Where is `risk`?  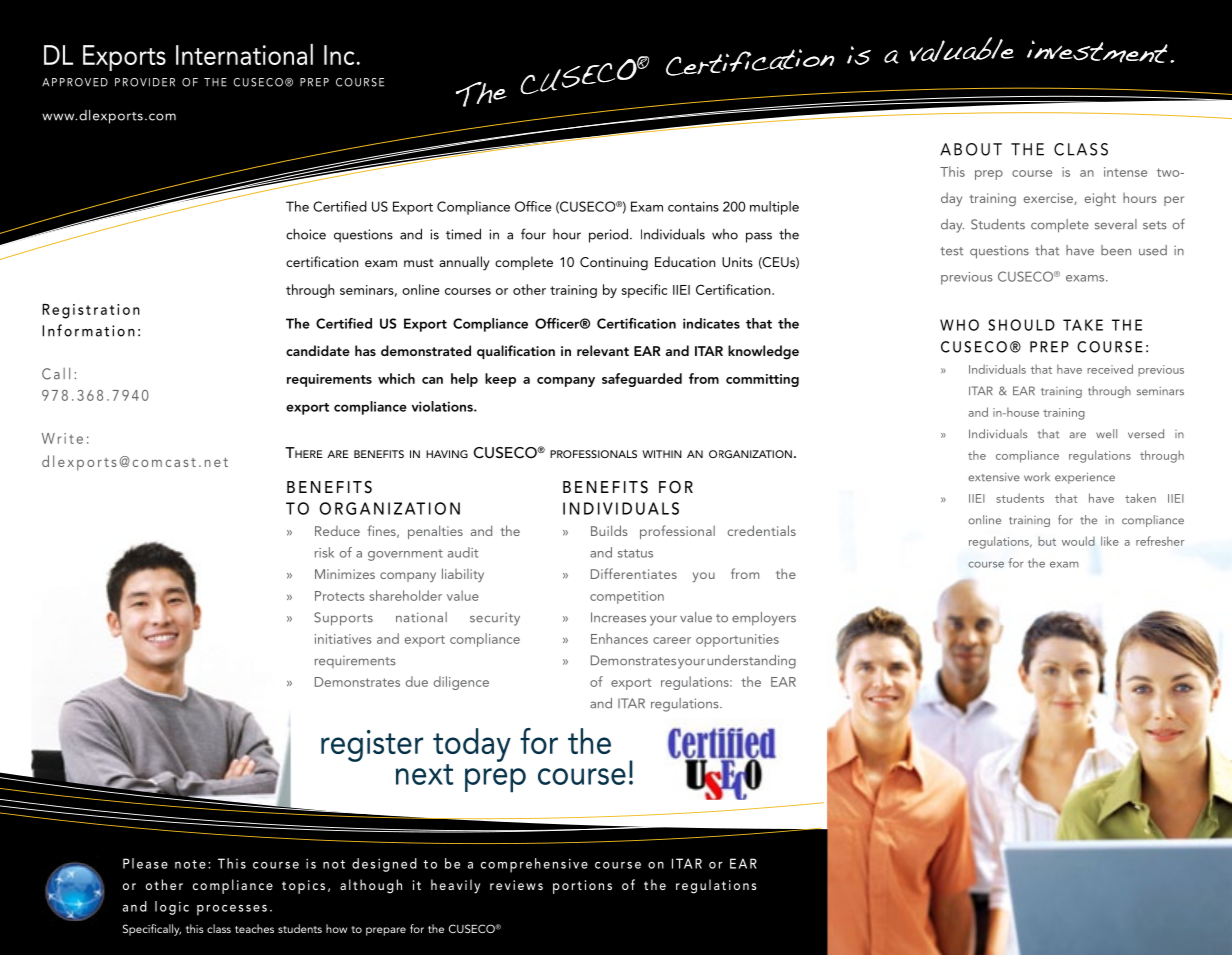
risk is located at coordinates (324, 552).
